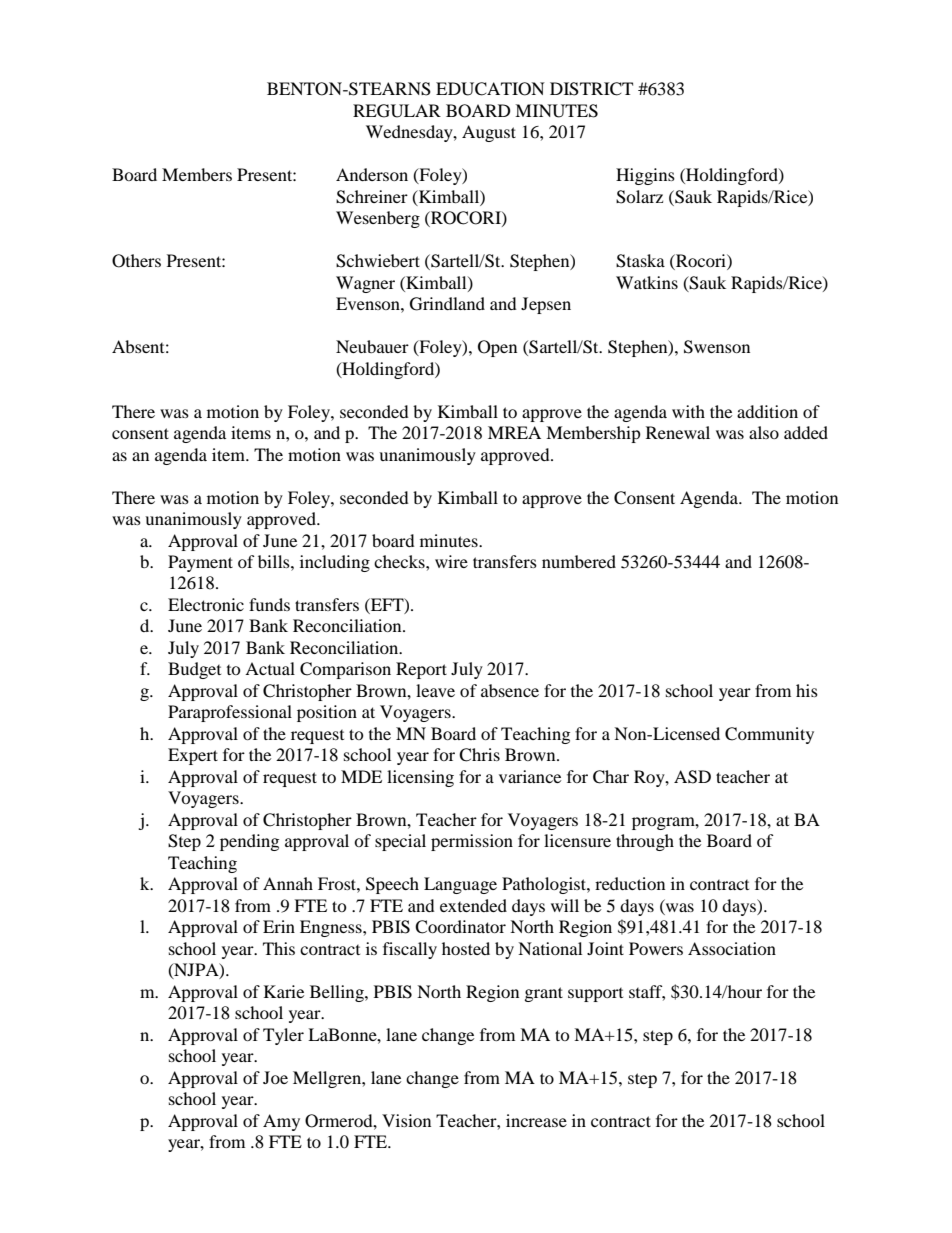 The image size is (952, 1233). I want to click on Higgins, so click(645, 176).
